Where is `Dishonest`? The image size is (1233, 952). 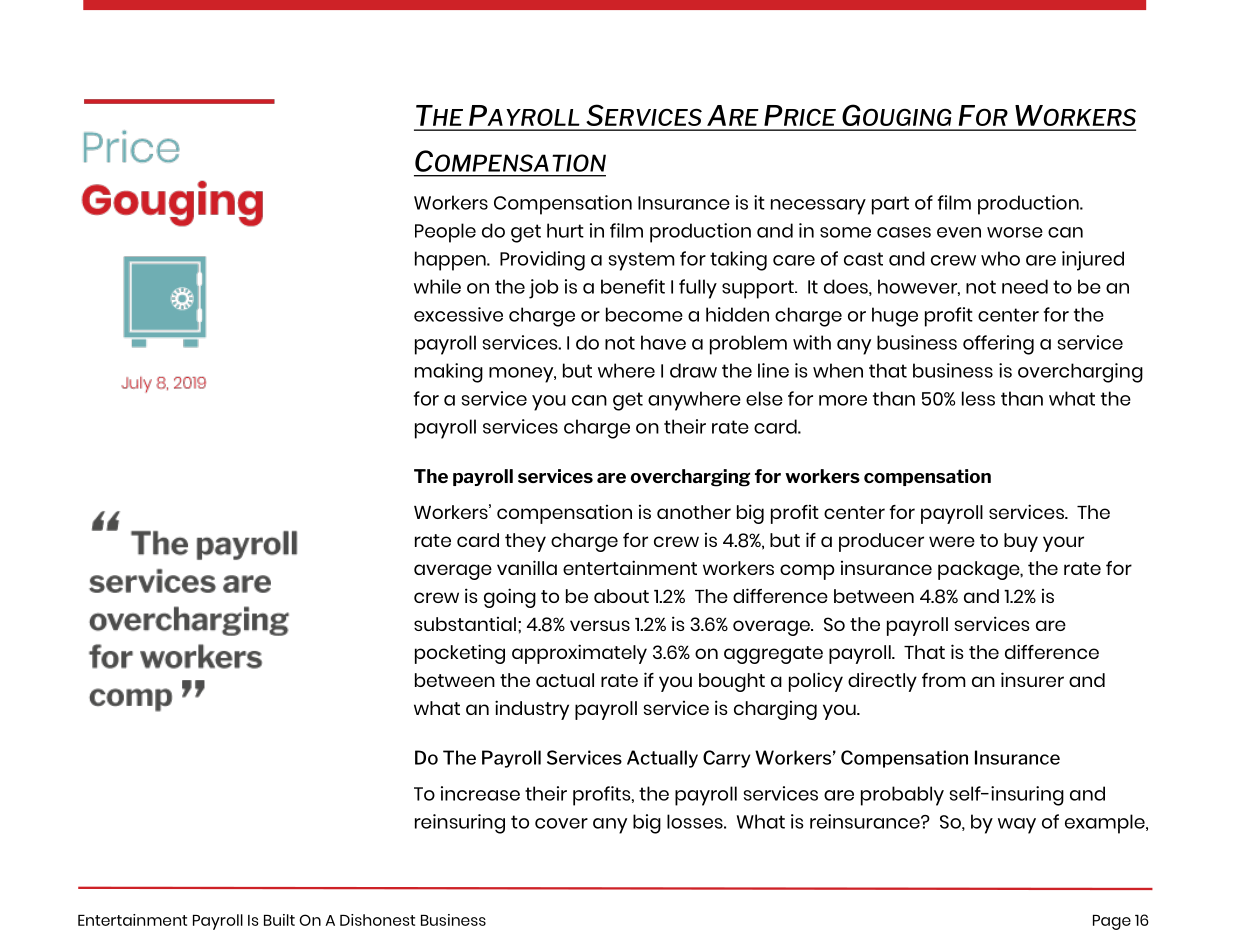 Dishonest is located at coordinates (377, 920).
